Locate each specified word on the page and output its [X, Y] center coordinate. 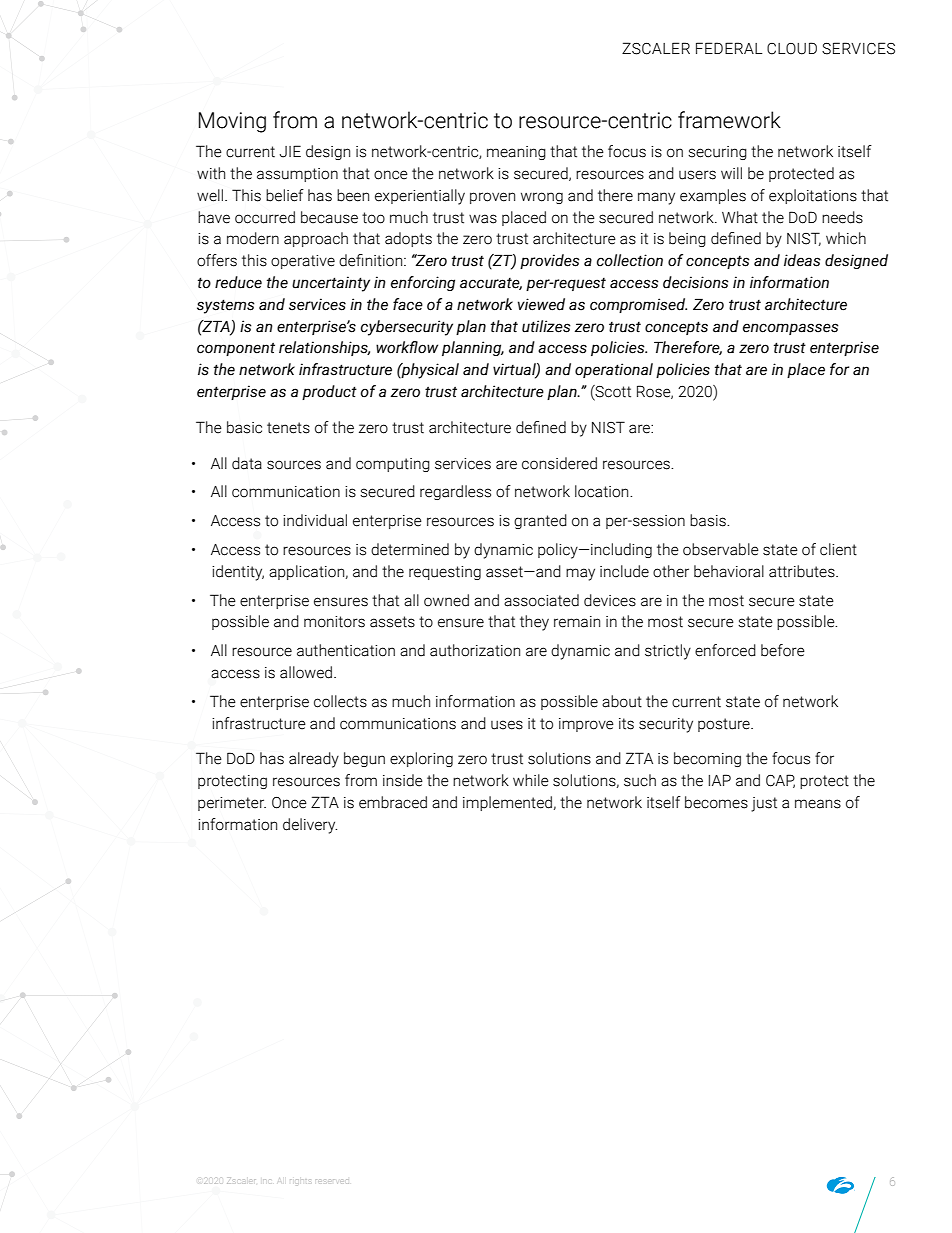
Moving [232, 122]
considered [559, 463]
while [531, 780]
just [764, 804]
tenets [288, 428]
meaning [516, 153]
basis [709, 520]
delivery [310, 826]
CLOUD [792, 48]
